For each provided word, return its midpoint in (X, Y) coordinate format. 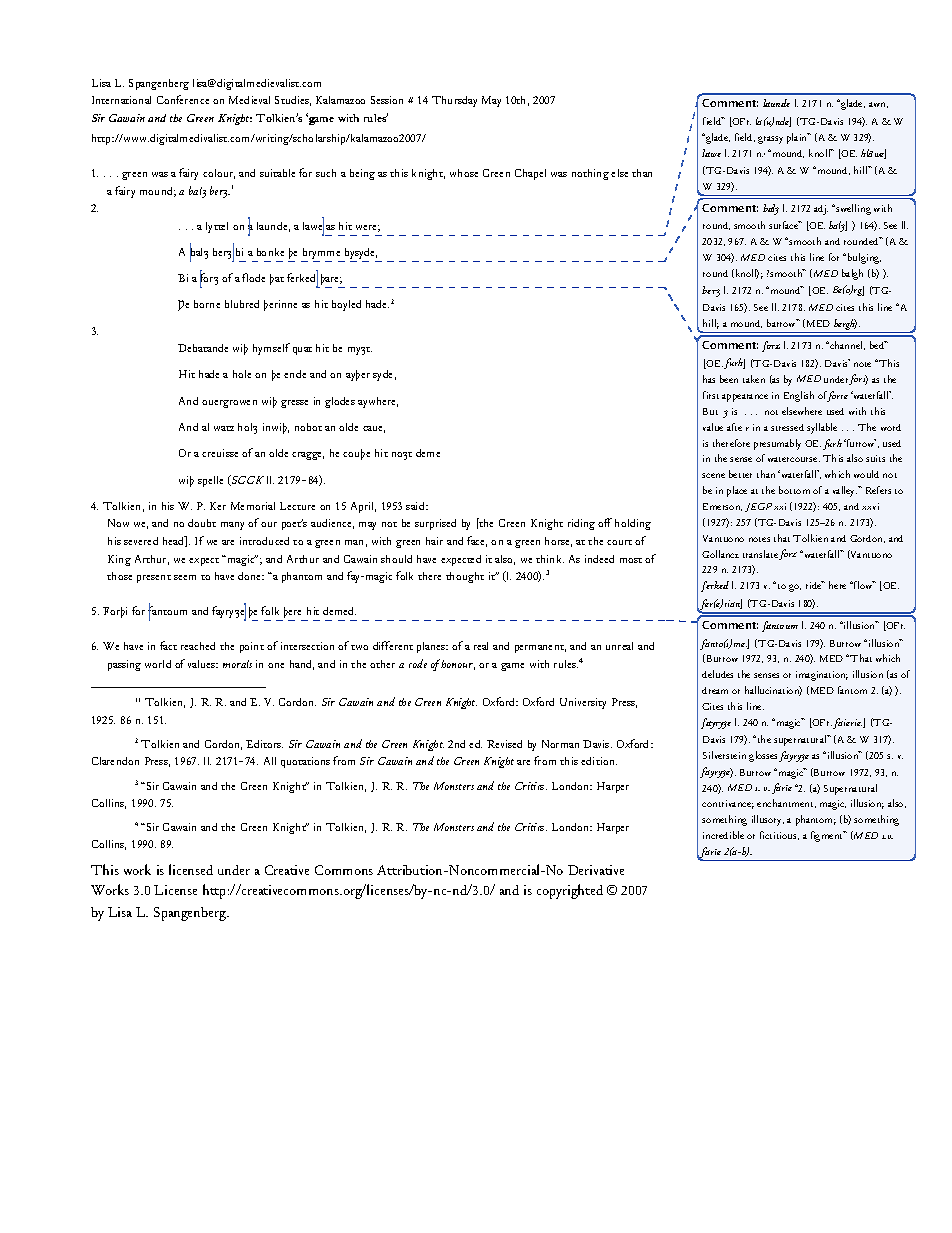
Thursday (454, 101)
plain (798, 138)
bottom (794, 490)
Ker (218, 506)
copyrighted (570, 891)
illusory (768, 820)
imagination (822, 676)
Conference (183, 99)
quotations (305, 762)
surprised (435, 524)
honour (458, 665)
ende (295, 374)
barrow (783, 323)
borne (207, 304)
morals (237, 664)
